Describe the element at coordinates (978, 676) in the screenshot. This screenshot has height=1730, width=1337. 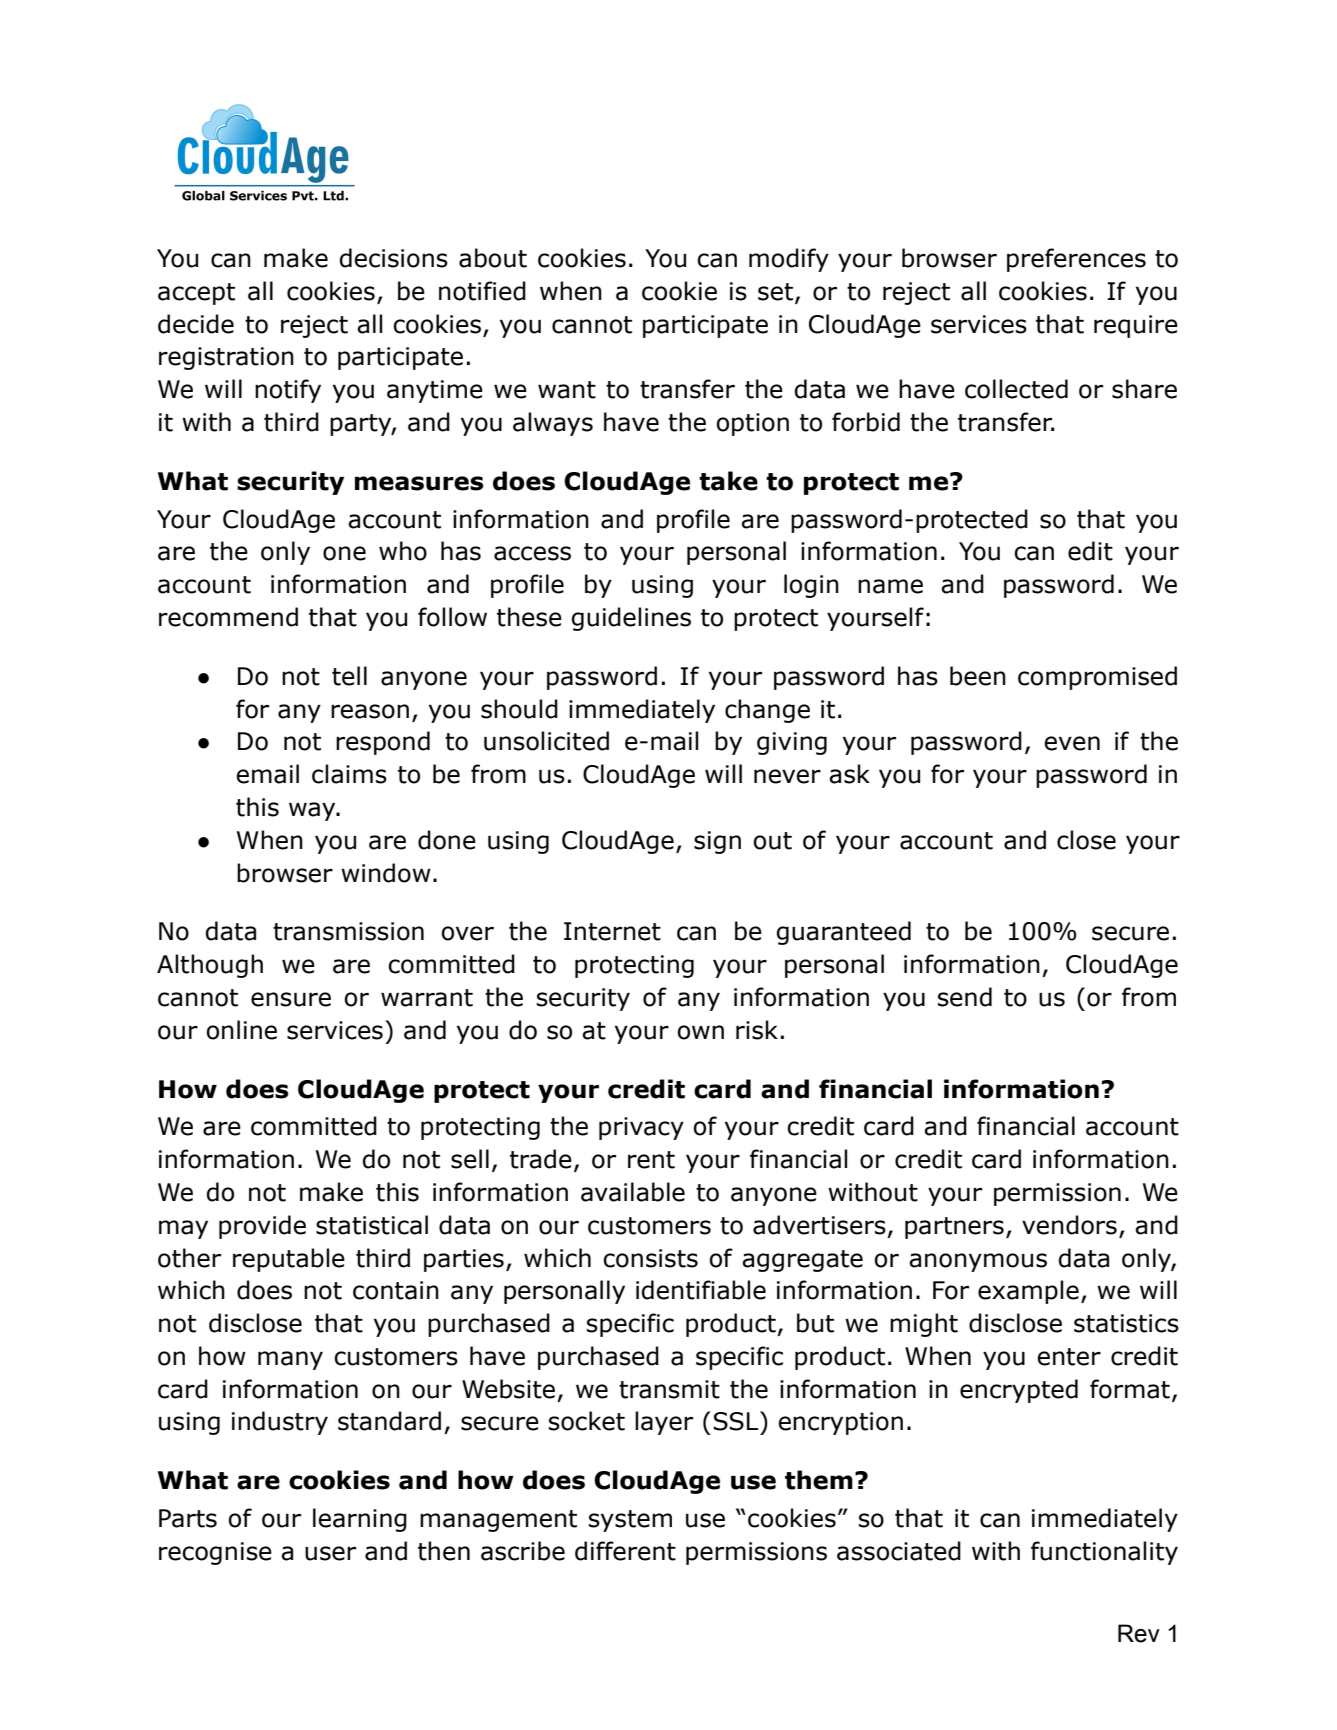
I see `been` at that location.
